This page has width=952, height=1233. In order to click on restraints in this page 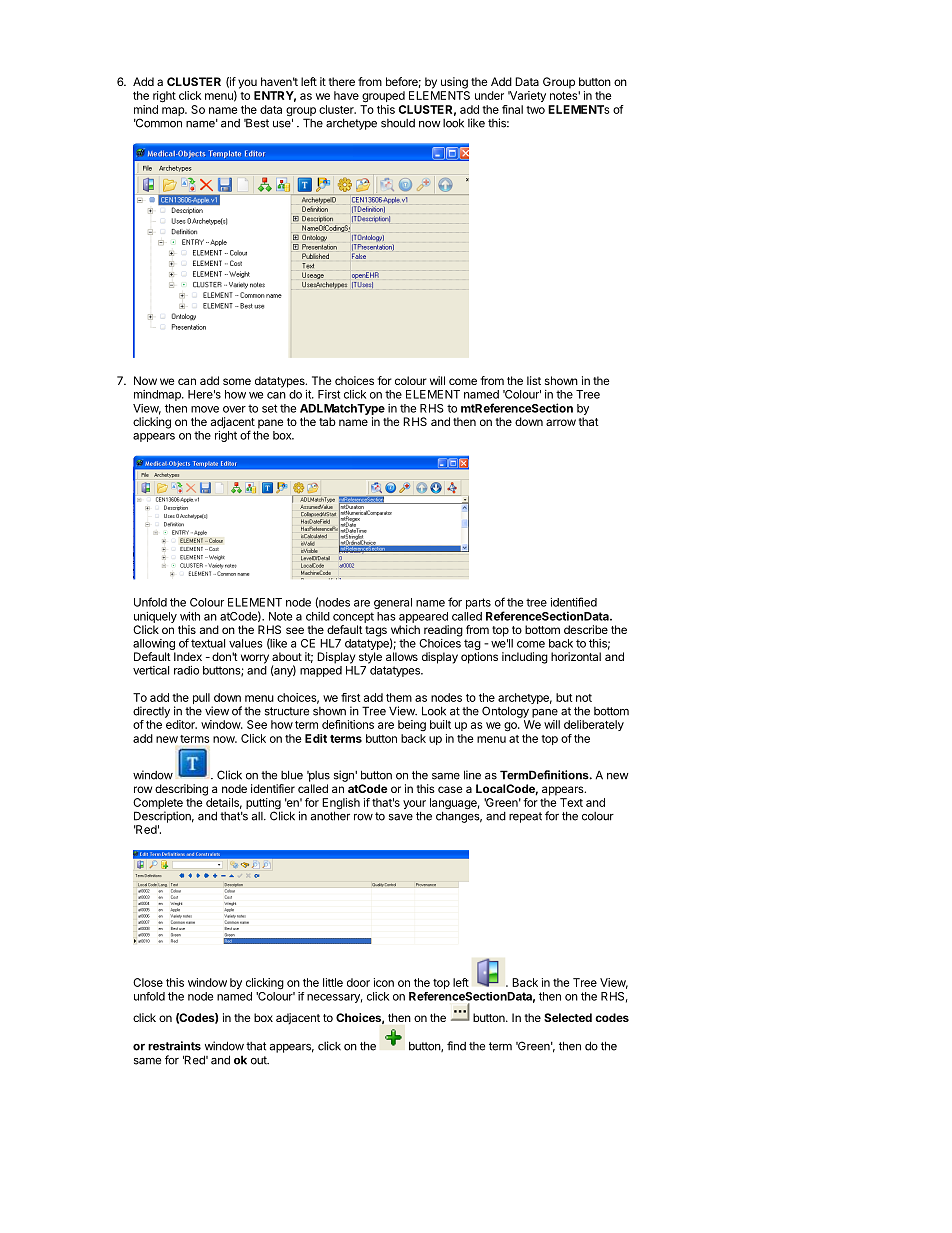, I will do `click(174, 1046)`.
